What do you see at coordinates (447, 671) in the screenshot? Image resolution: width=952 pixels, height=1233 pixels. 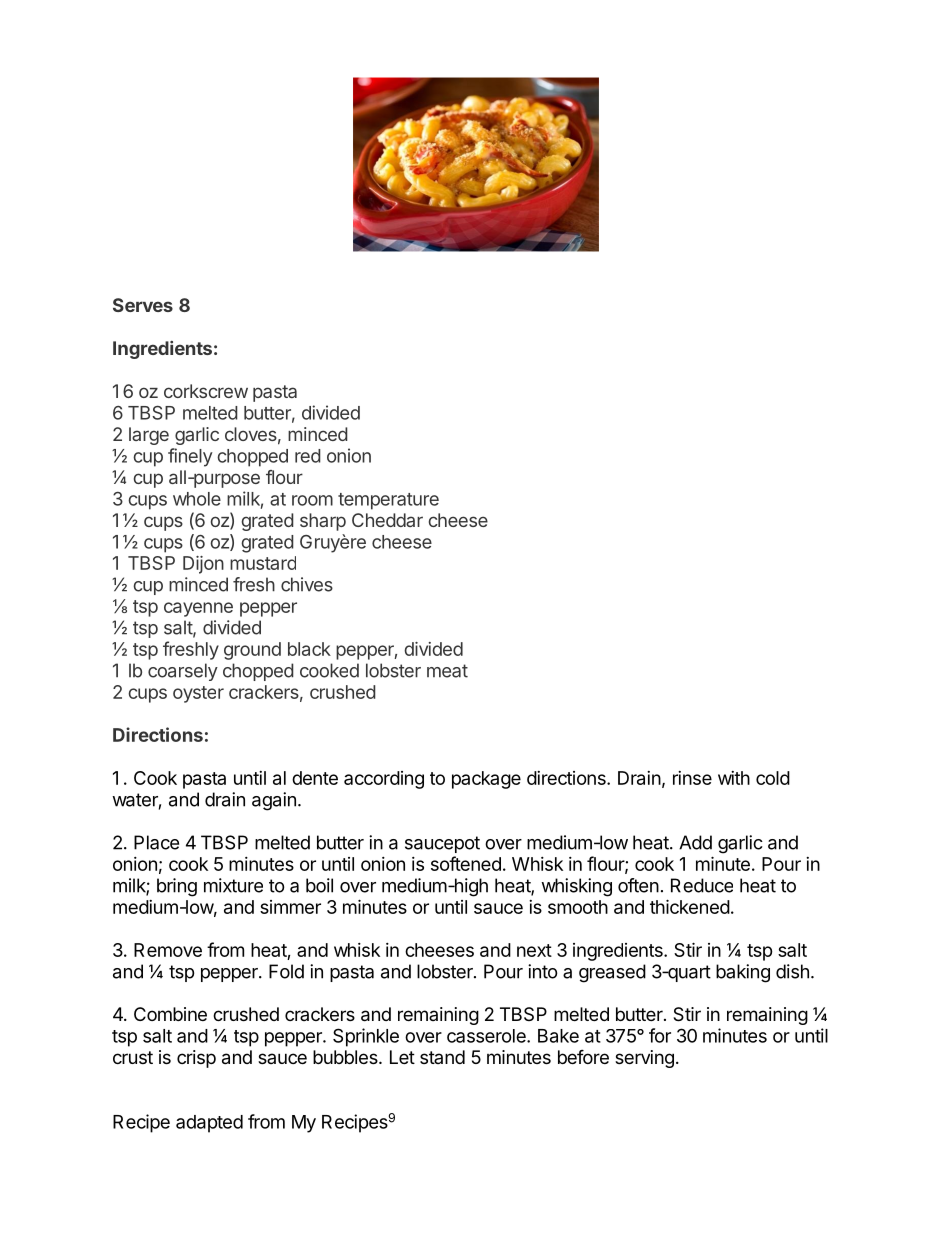 I see `meat` at bounding box center [447, 671].
